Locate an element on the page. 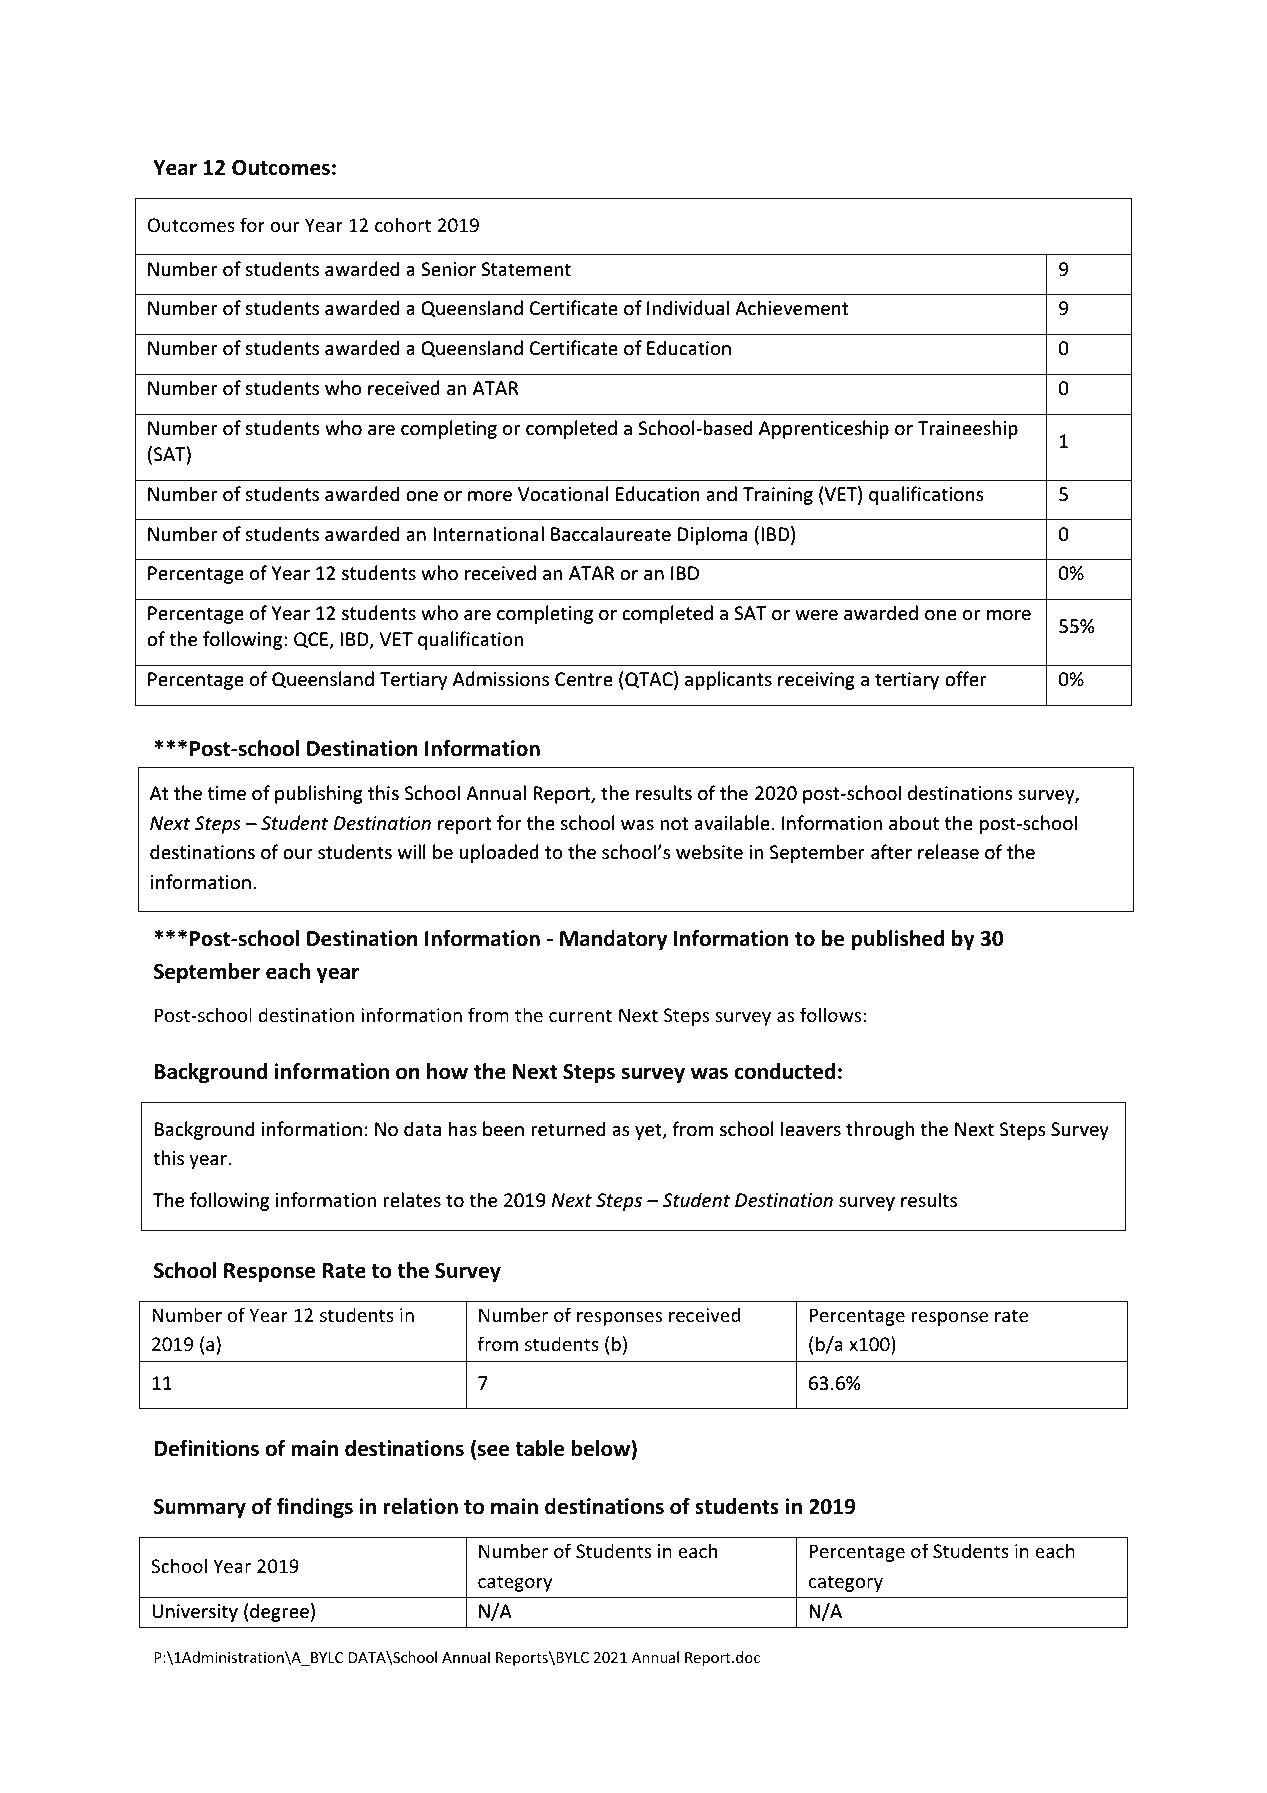 This document has height=1793, width=1267. Statement is located at coordinates (526, 269).
